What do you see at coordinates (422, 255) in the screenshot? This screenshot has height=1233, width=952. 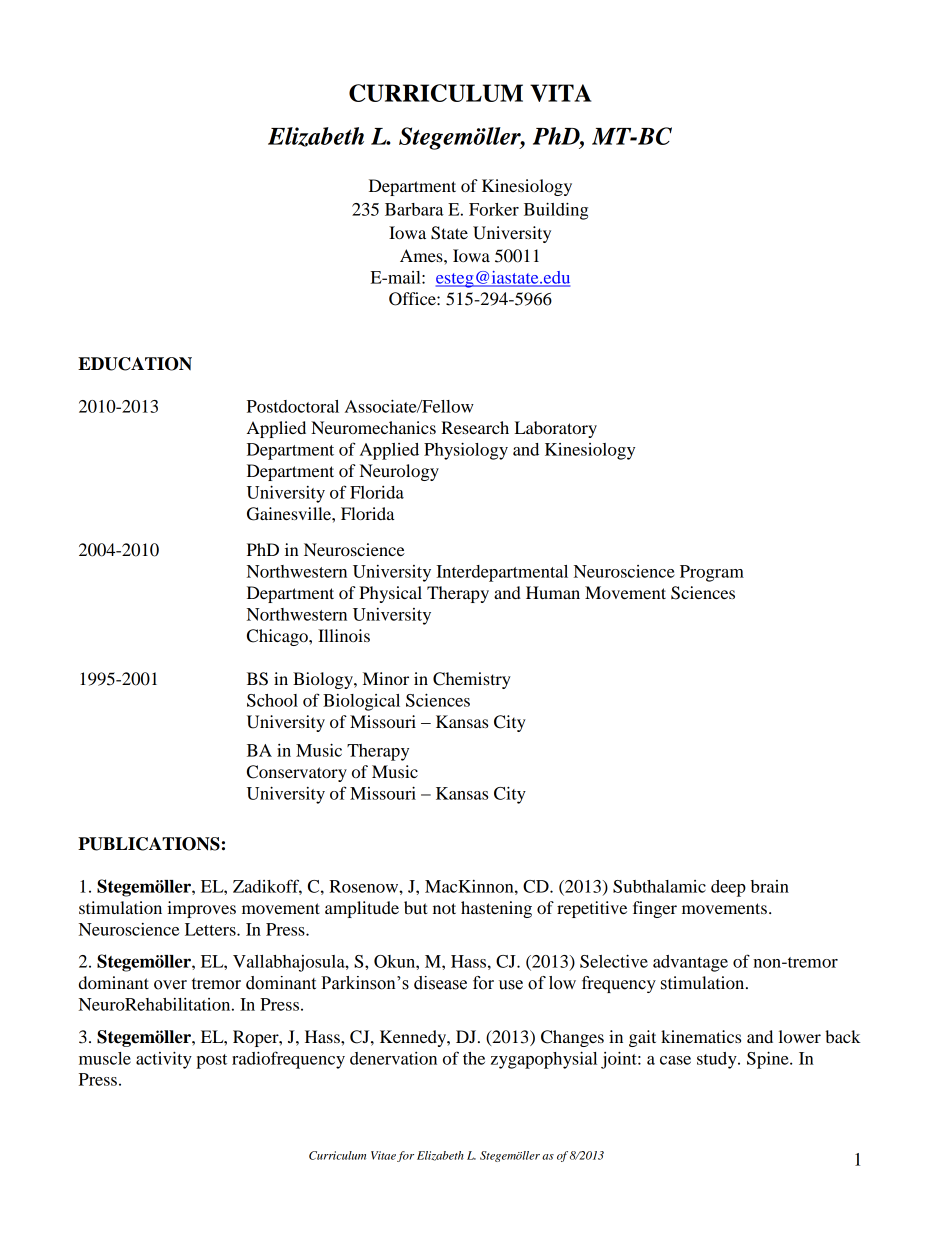 I see `Ames` at bounding box center [422, 255].
